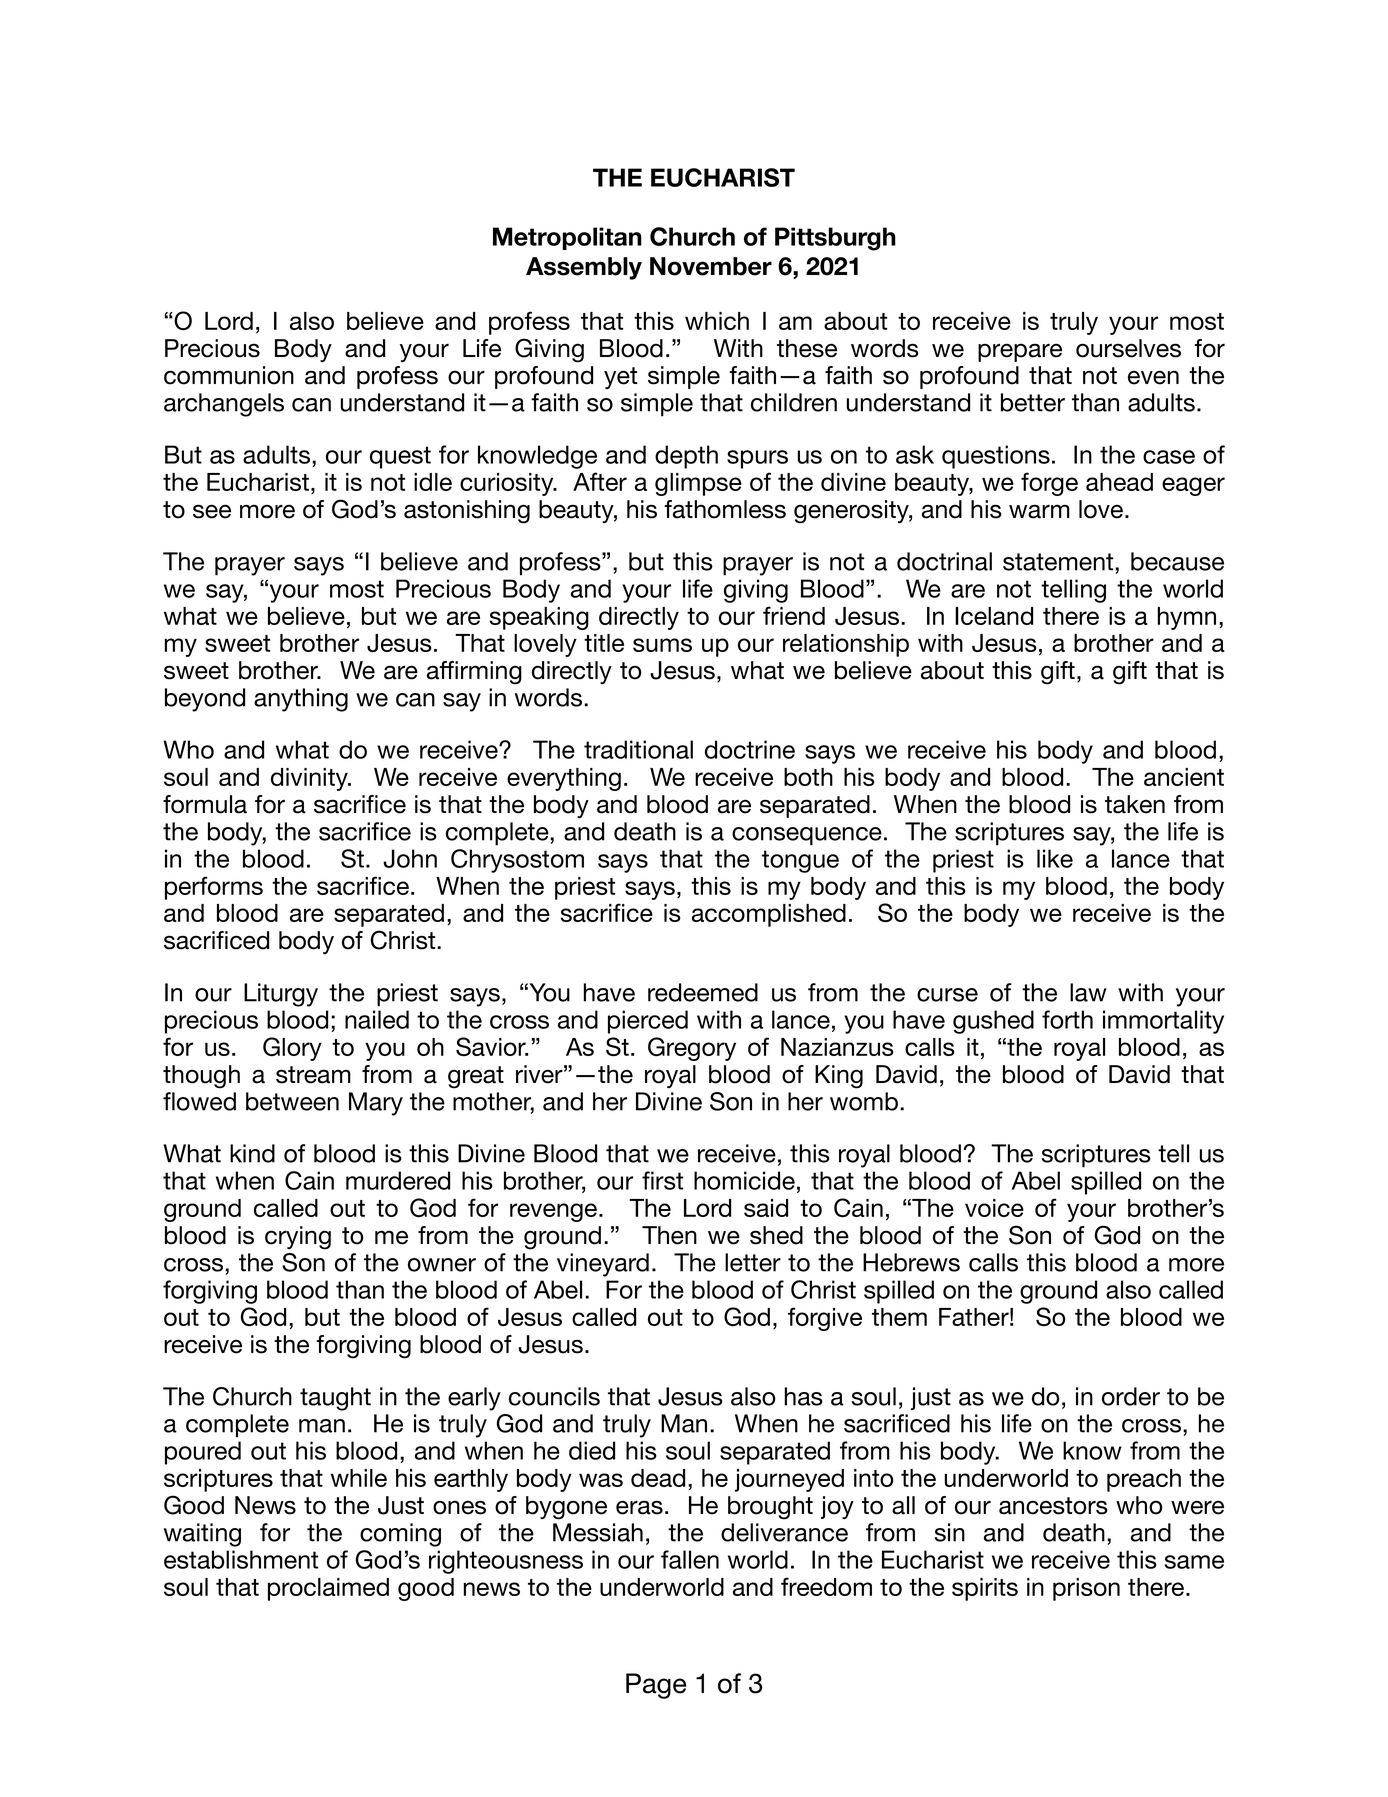 This document has width=1388, height=1797. I want to click on redeemed, so click(703, 992).
